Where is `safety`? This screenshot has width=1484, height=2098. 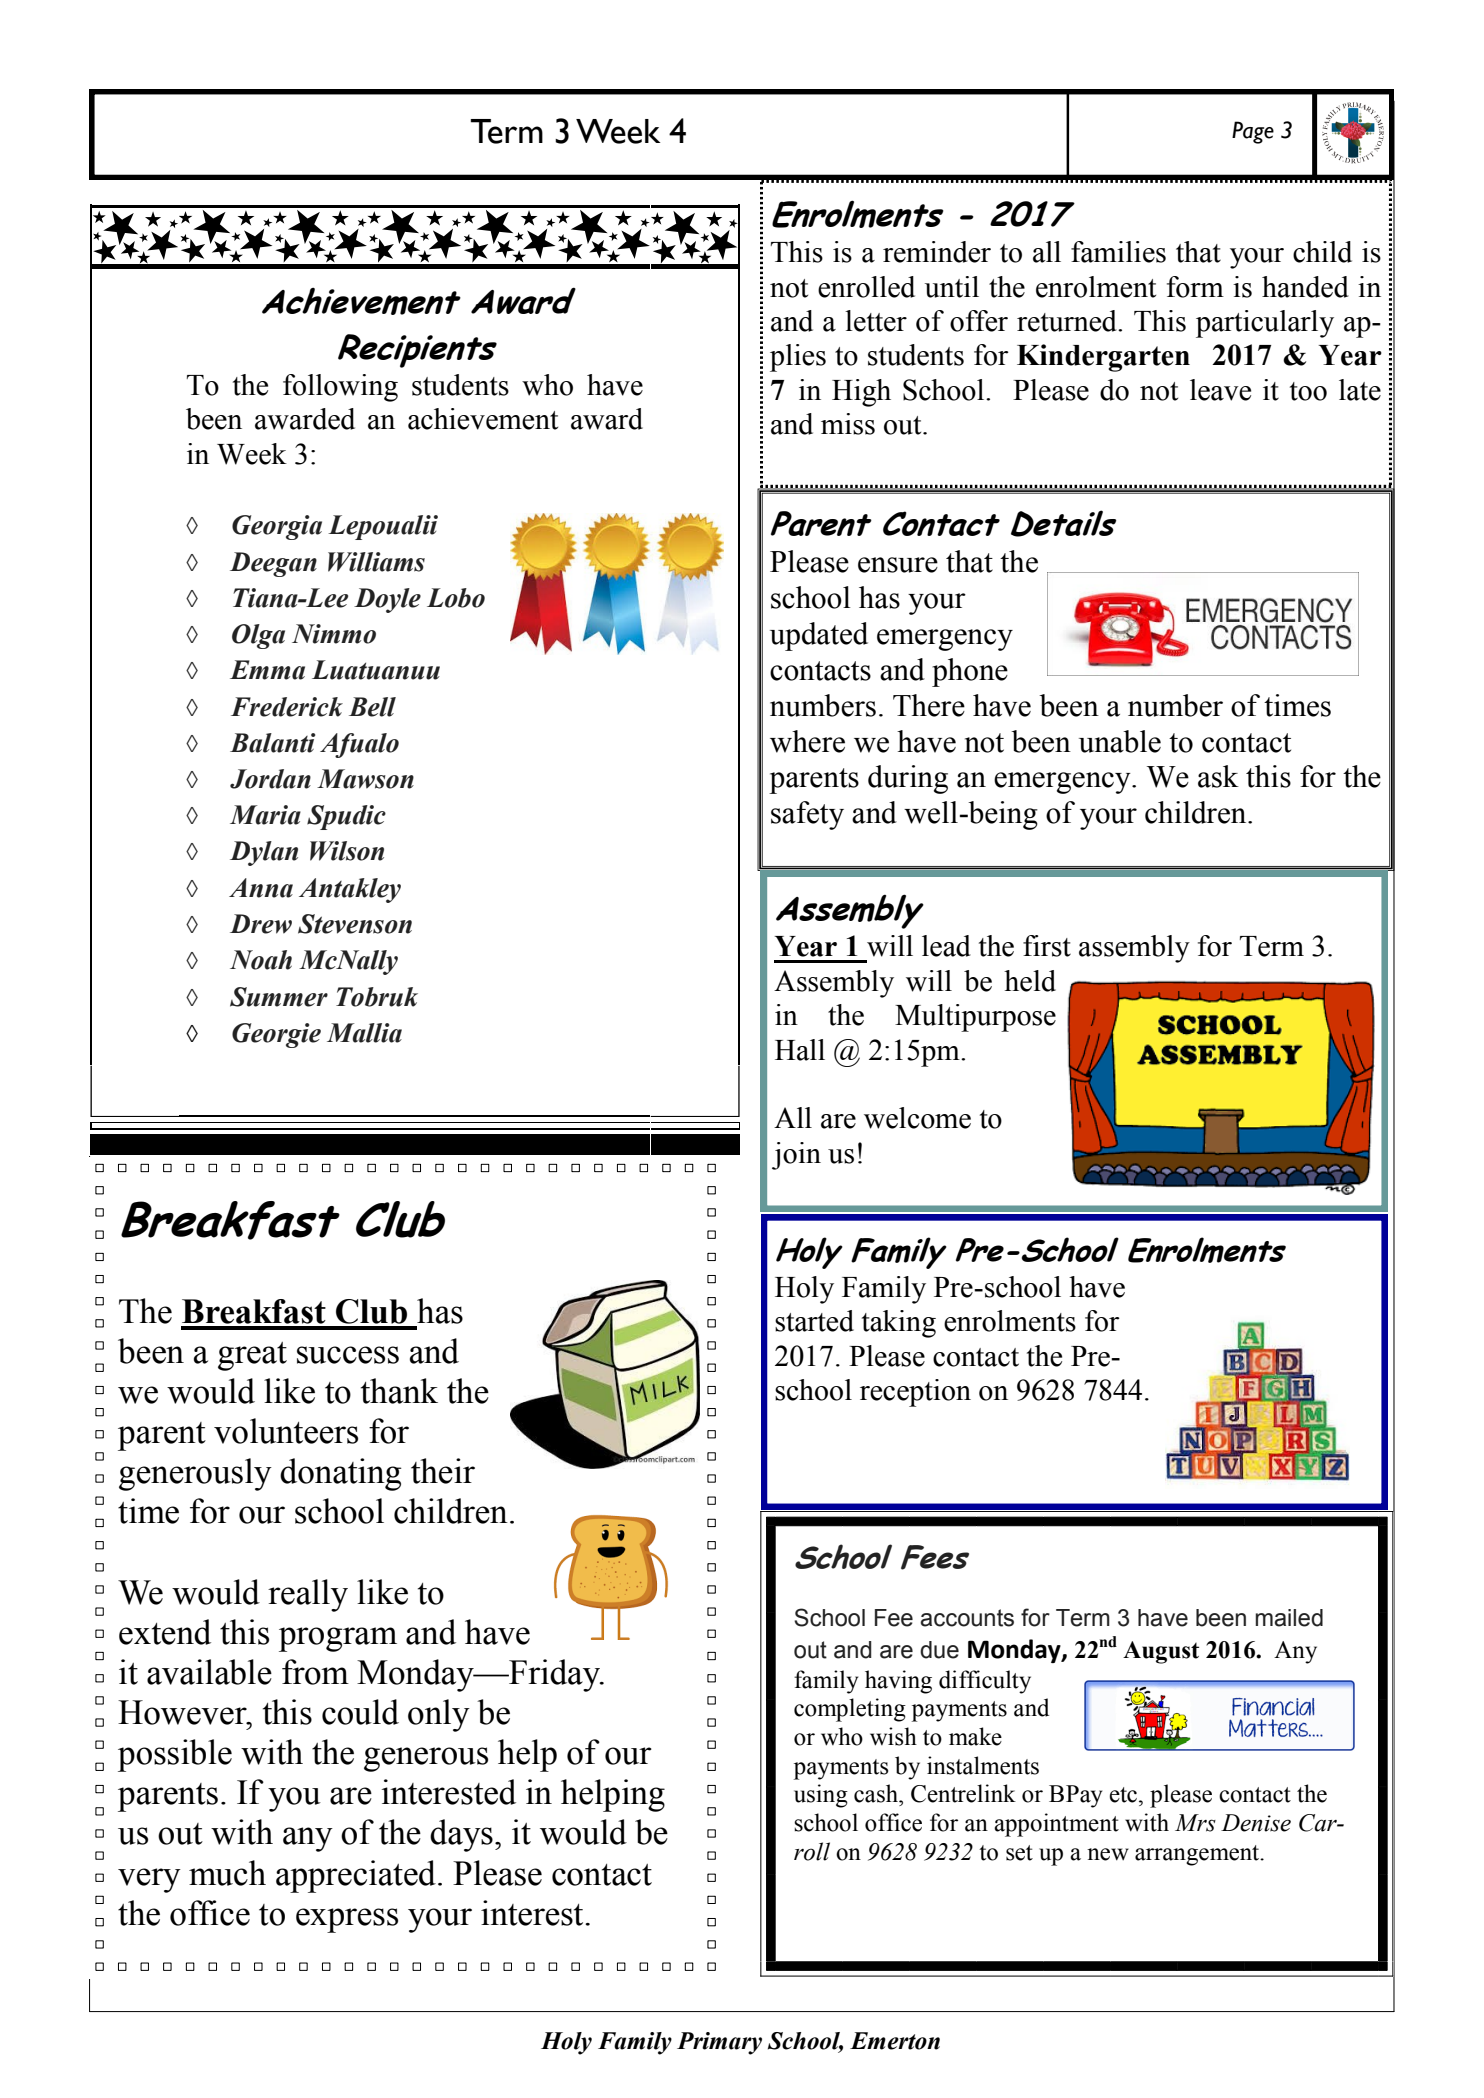
safety is located at coordinates (807, 815).
